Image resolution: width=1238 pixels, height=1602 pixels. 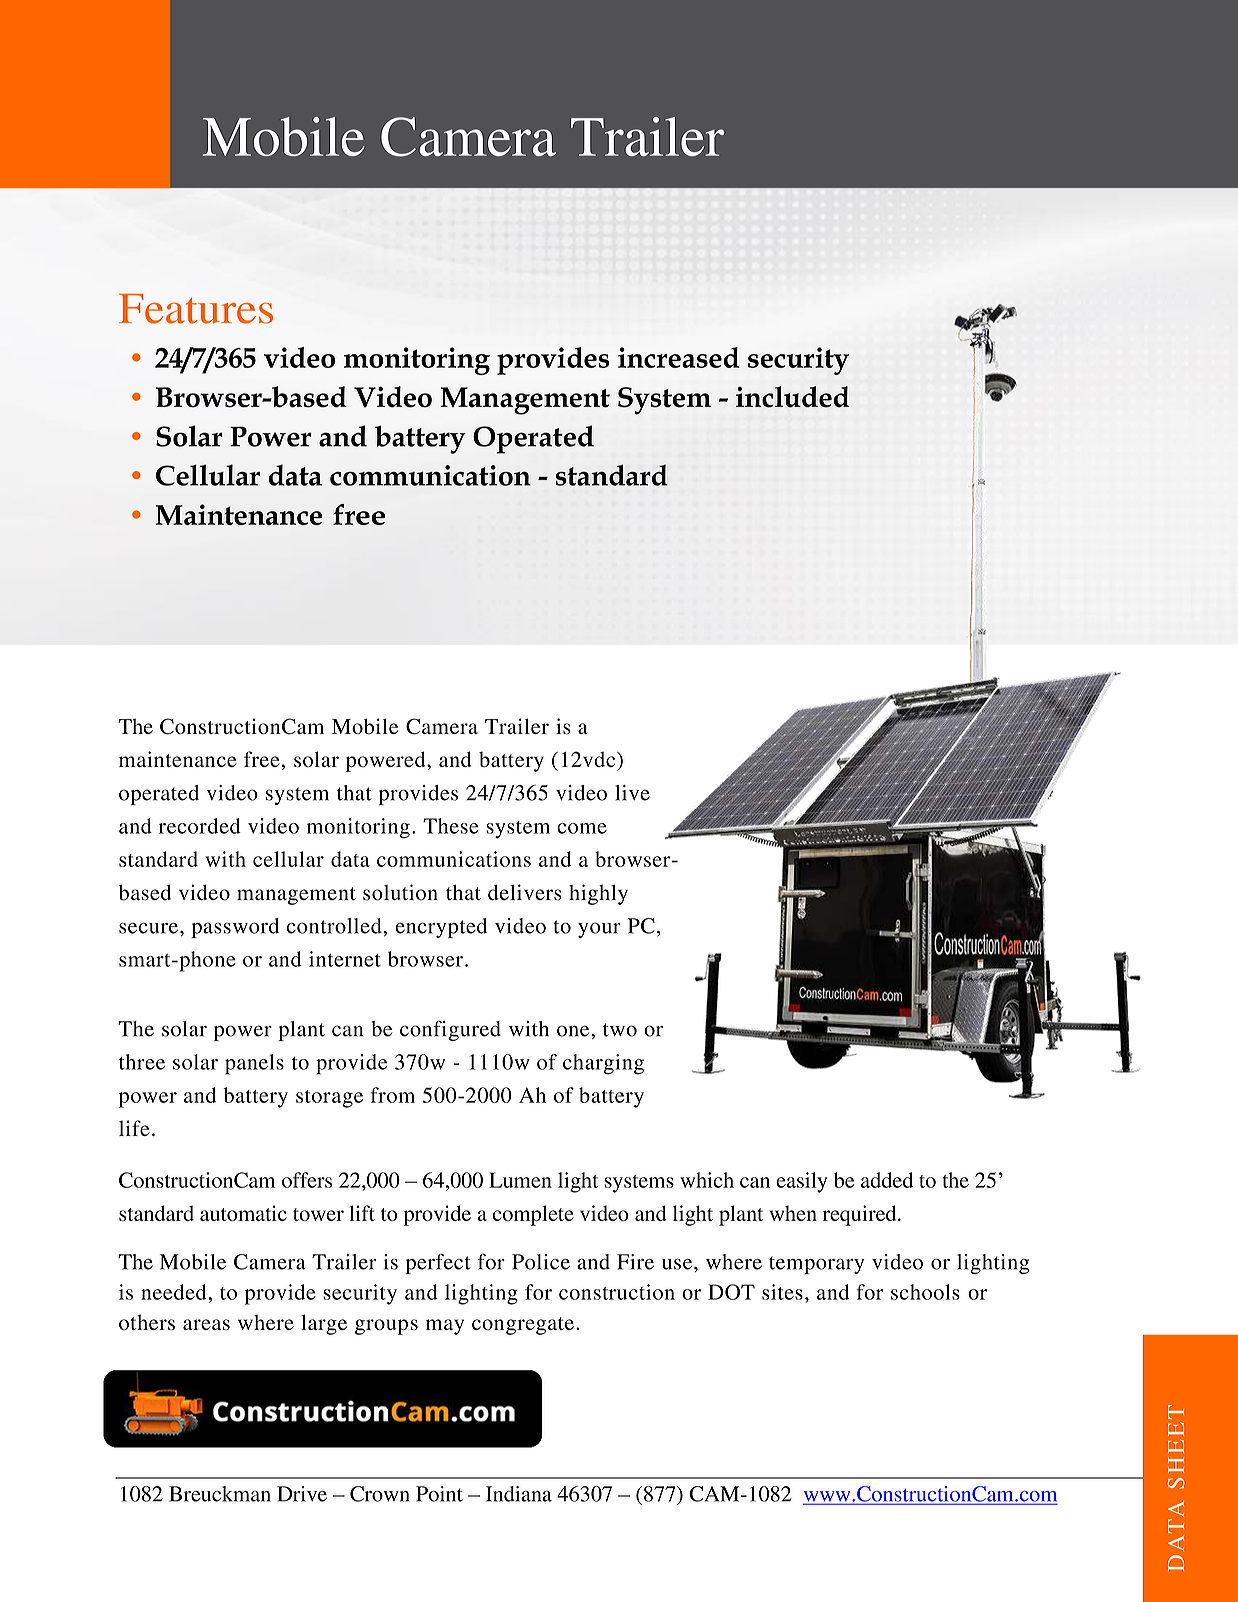 I want to click on two, so click(x=620, y=1030).
